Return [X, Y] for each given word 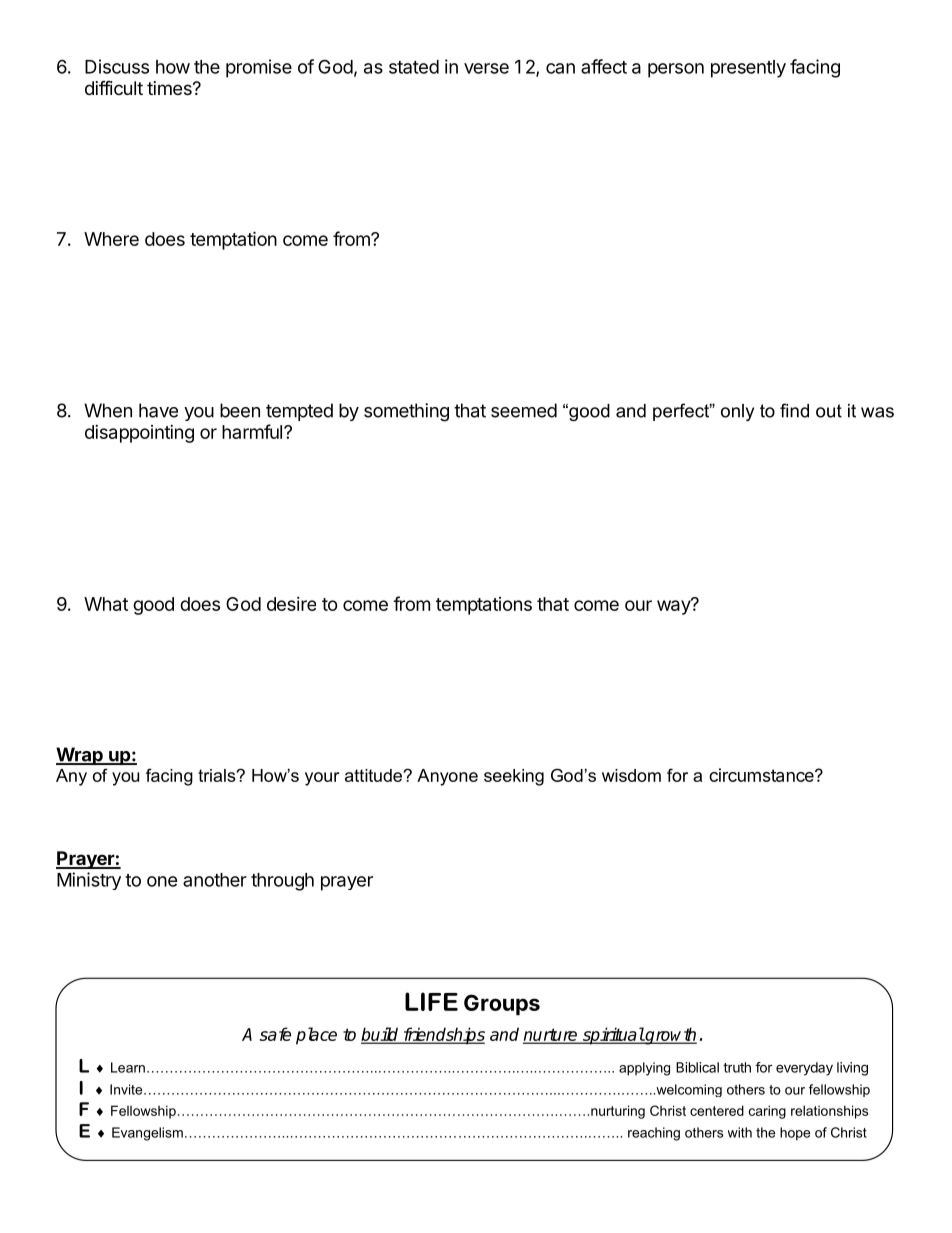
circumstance [762, 775]
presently [748, 69]
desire [291, 604]
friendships [443, 1036]
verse [486, 68]
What [106, 604]
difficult [114, 88]
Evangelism [147, 1134]
